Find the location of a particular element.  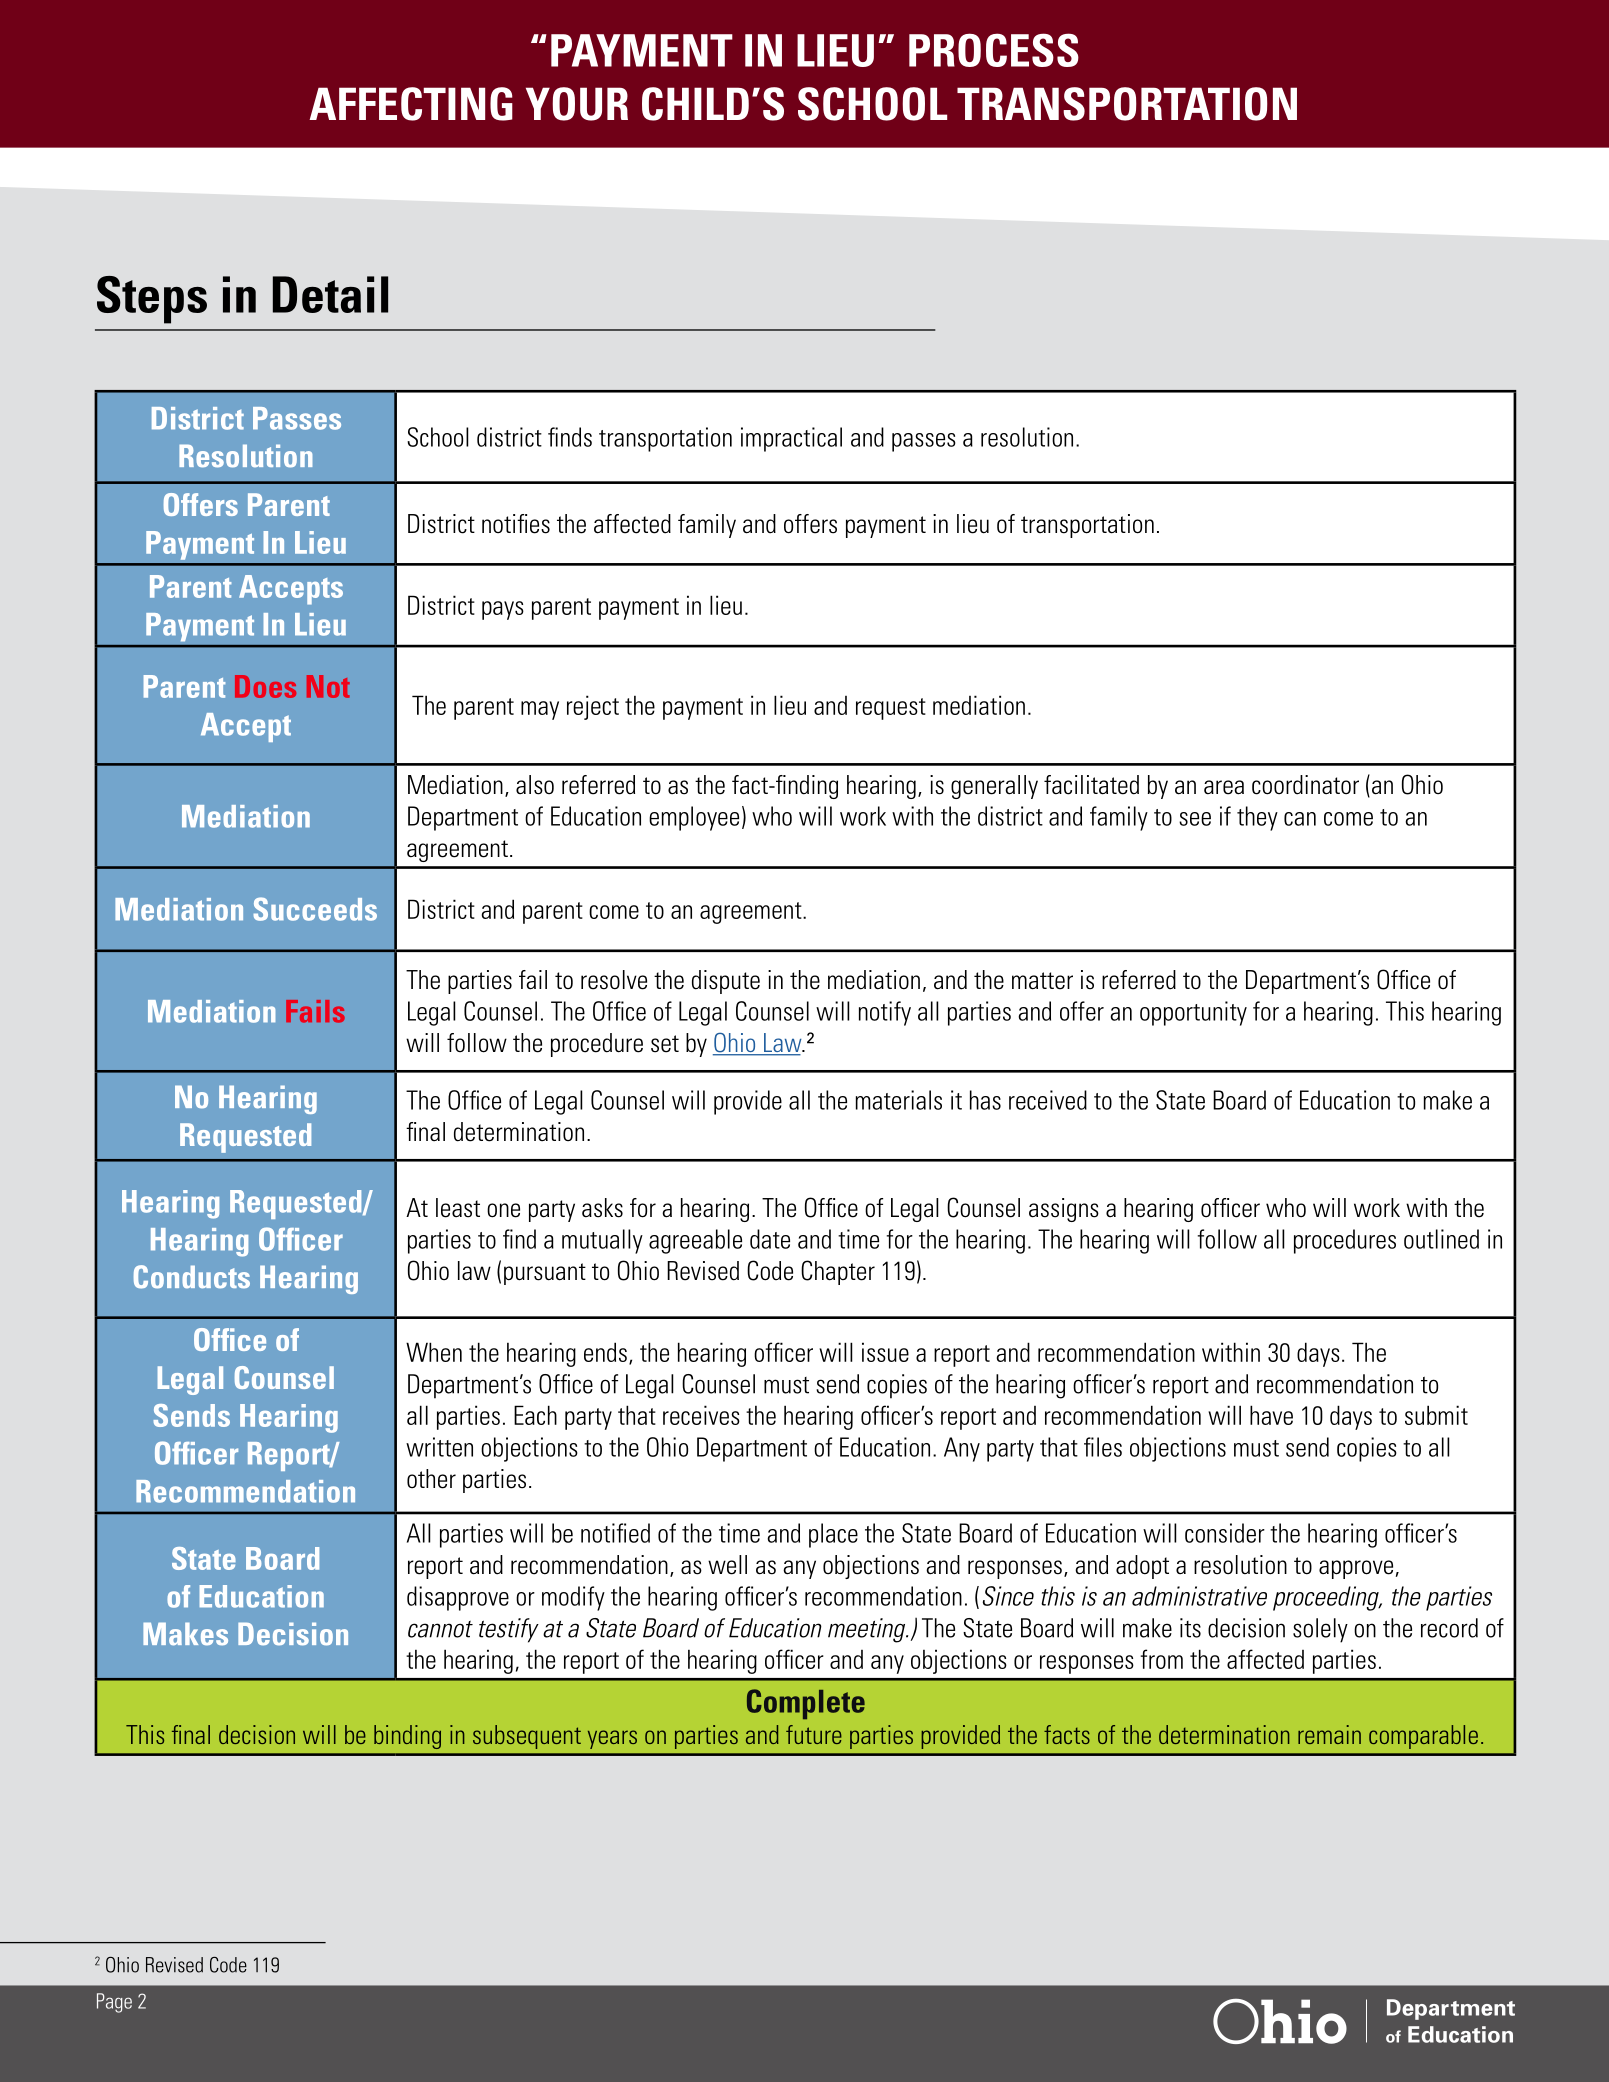

YOUR is located at coordinates (577, 104).
